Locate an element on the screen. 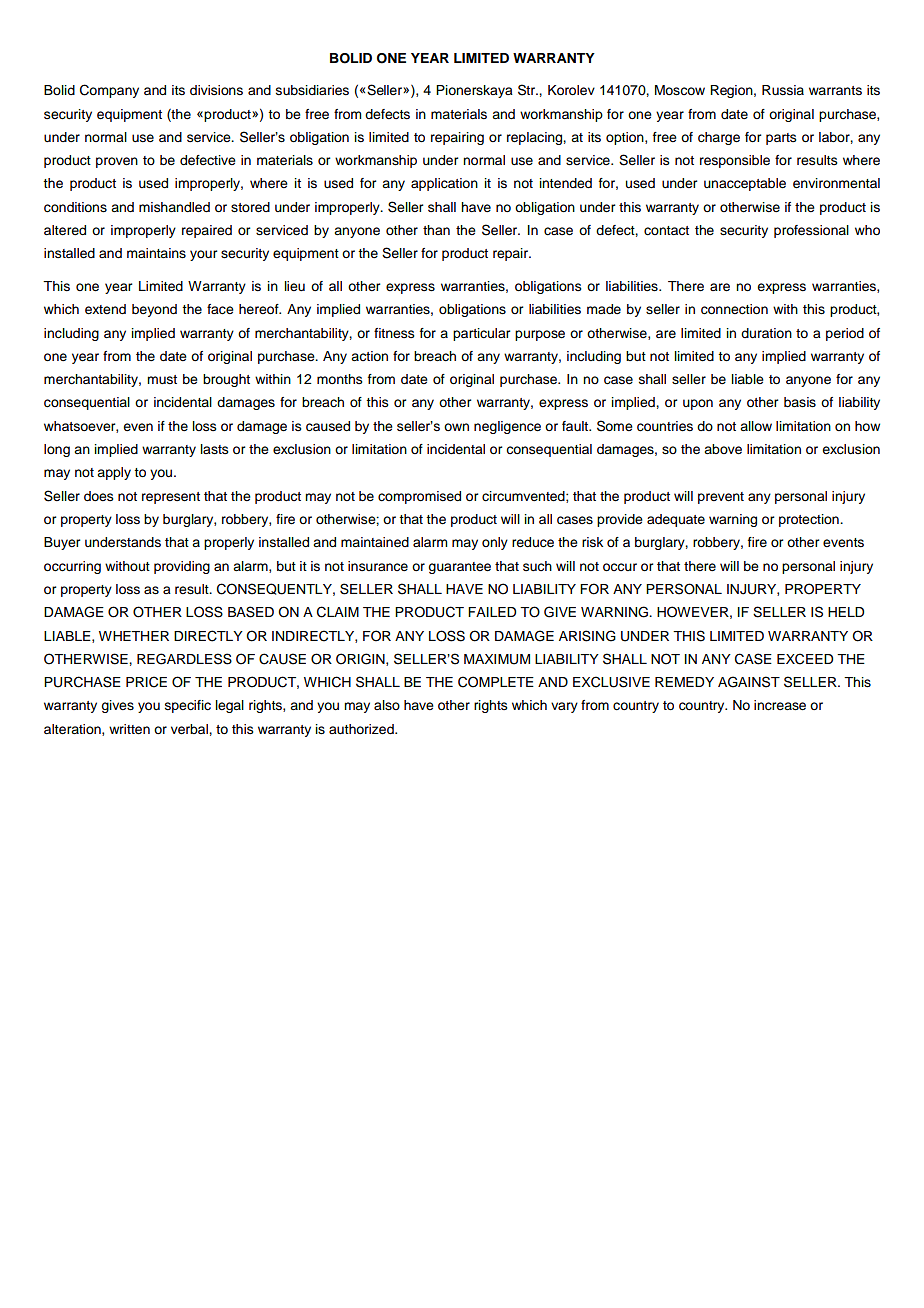 This screenshot has width=924, height=1308. represent is located at coordinates (171, 498).
